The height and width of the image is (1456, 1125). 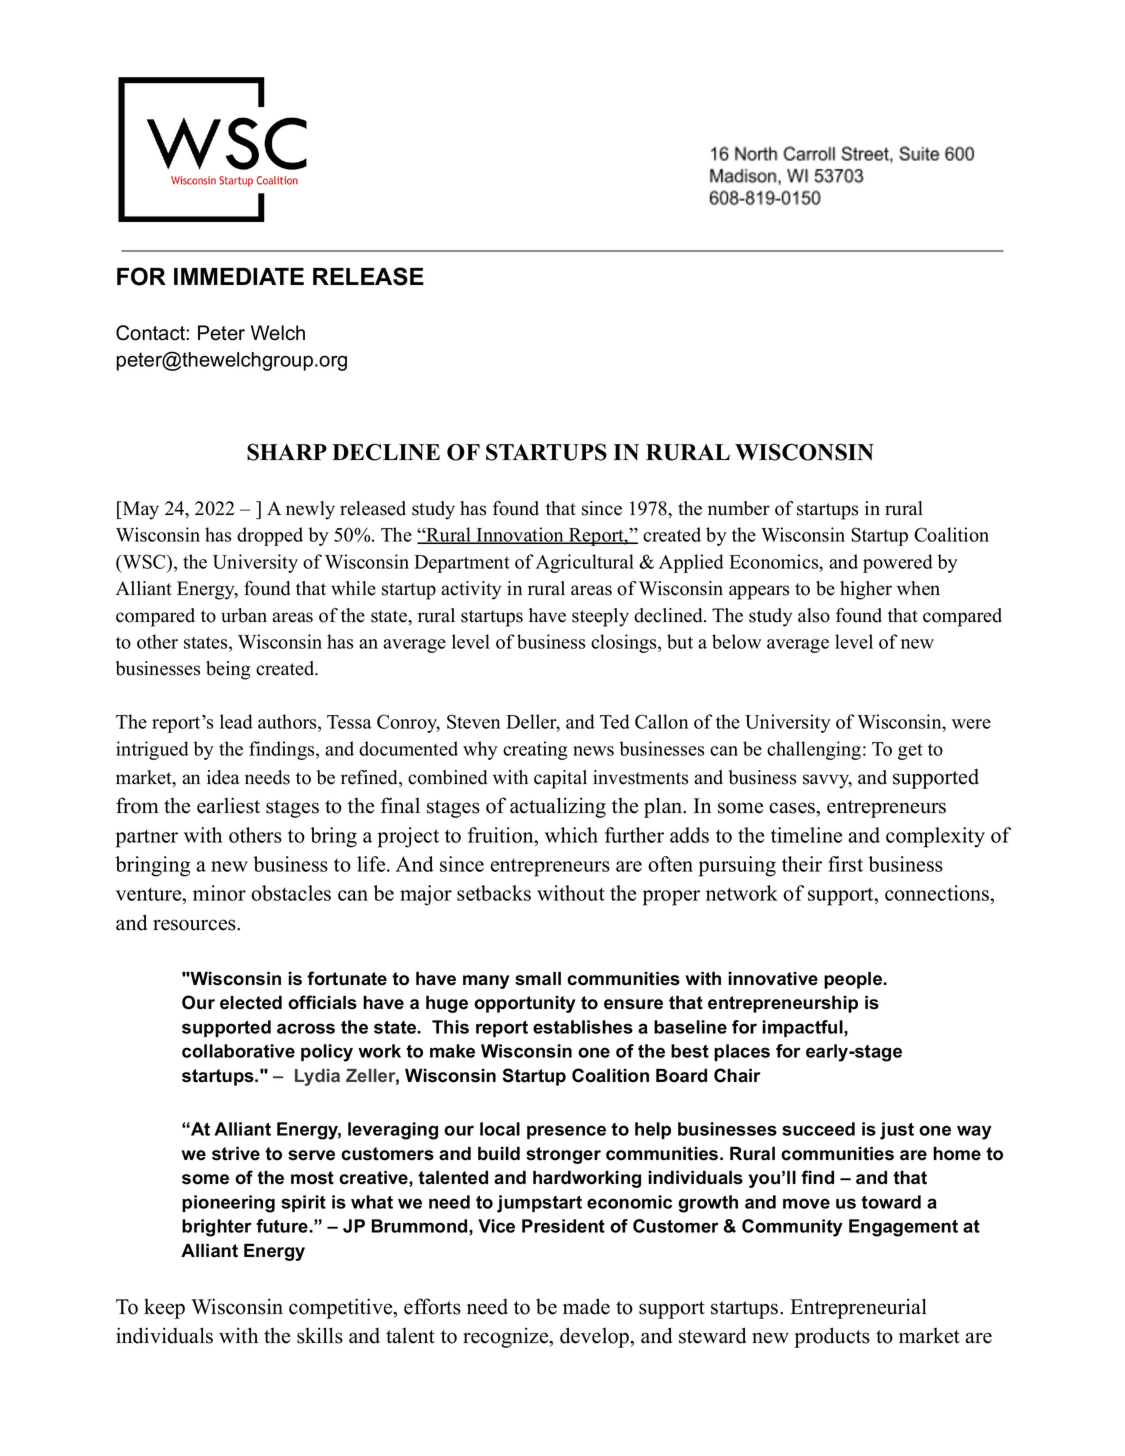 I want to click on number, so click(x=739, y=508).
